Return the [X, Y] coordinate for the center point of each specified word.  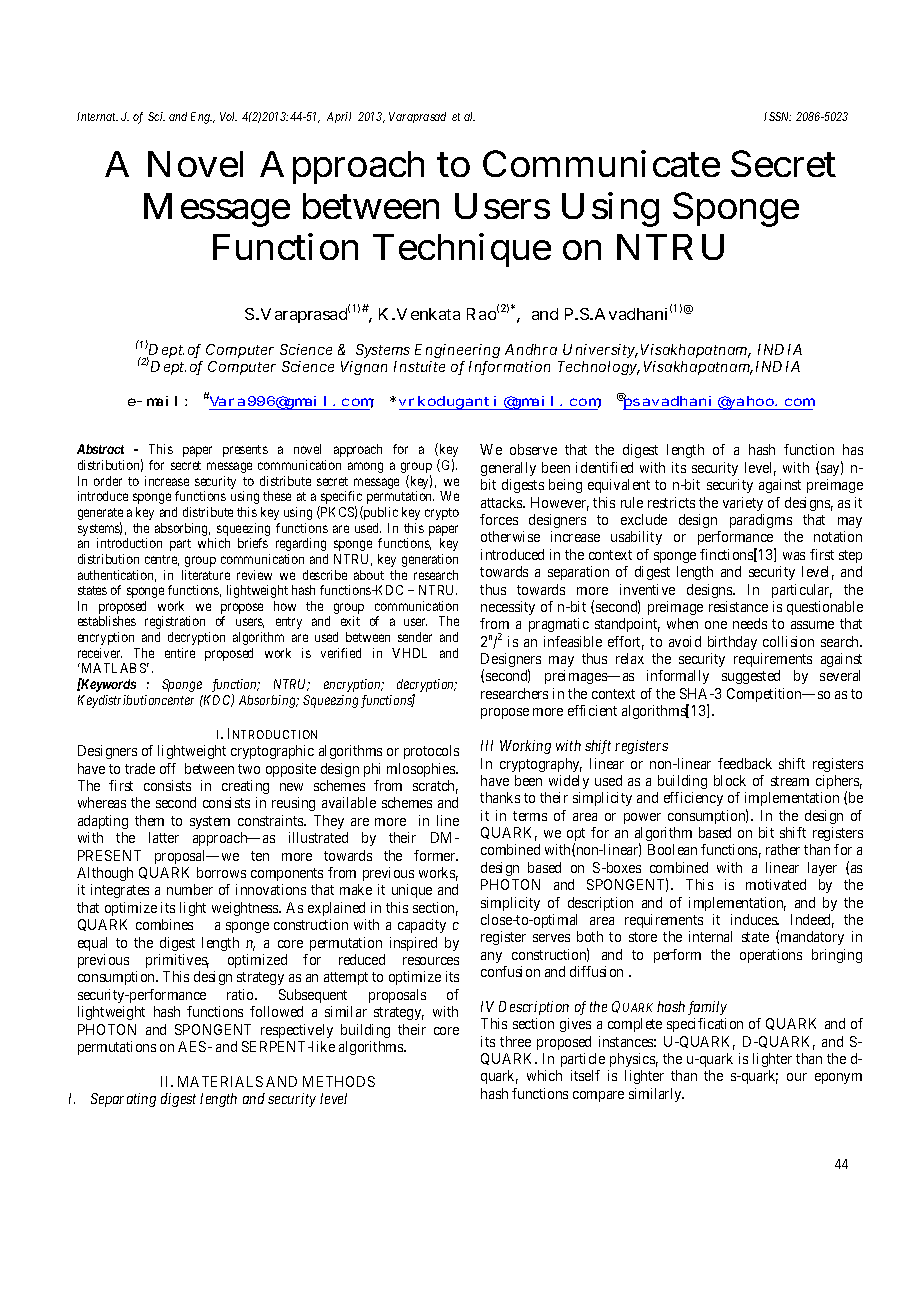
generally [508, 469]
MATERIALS [220, 1081]
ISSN [777, 116]
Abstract [100, 449]
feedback [745, 763]
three [515, 1041]
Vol [228, 116]
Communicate [601, 163]
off [168, 768]
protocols [431, 752]
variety [743, 504]
